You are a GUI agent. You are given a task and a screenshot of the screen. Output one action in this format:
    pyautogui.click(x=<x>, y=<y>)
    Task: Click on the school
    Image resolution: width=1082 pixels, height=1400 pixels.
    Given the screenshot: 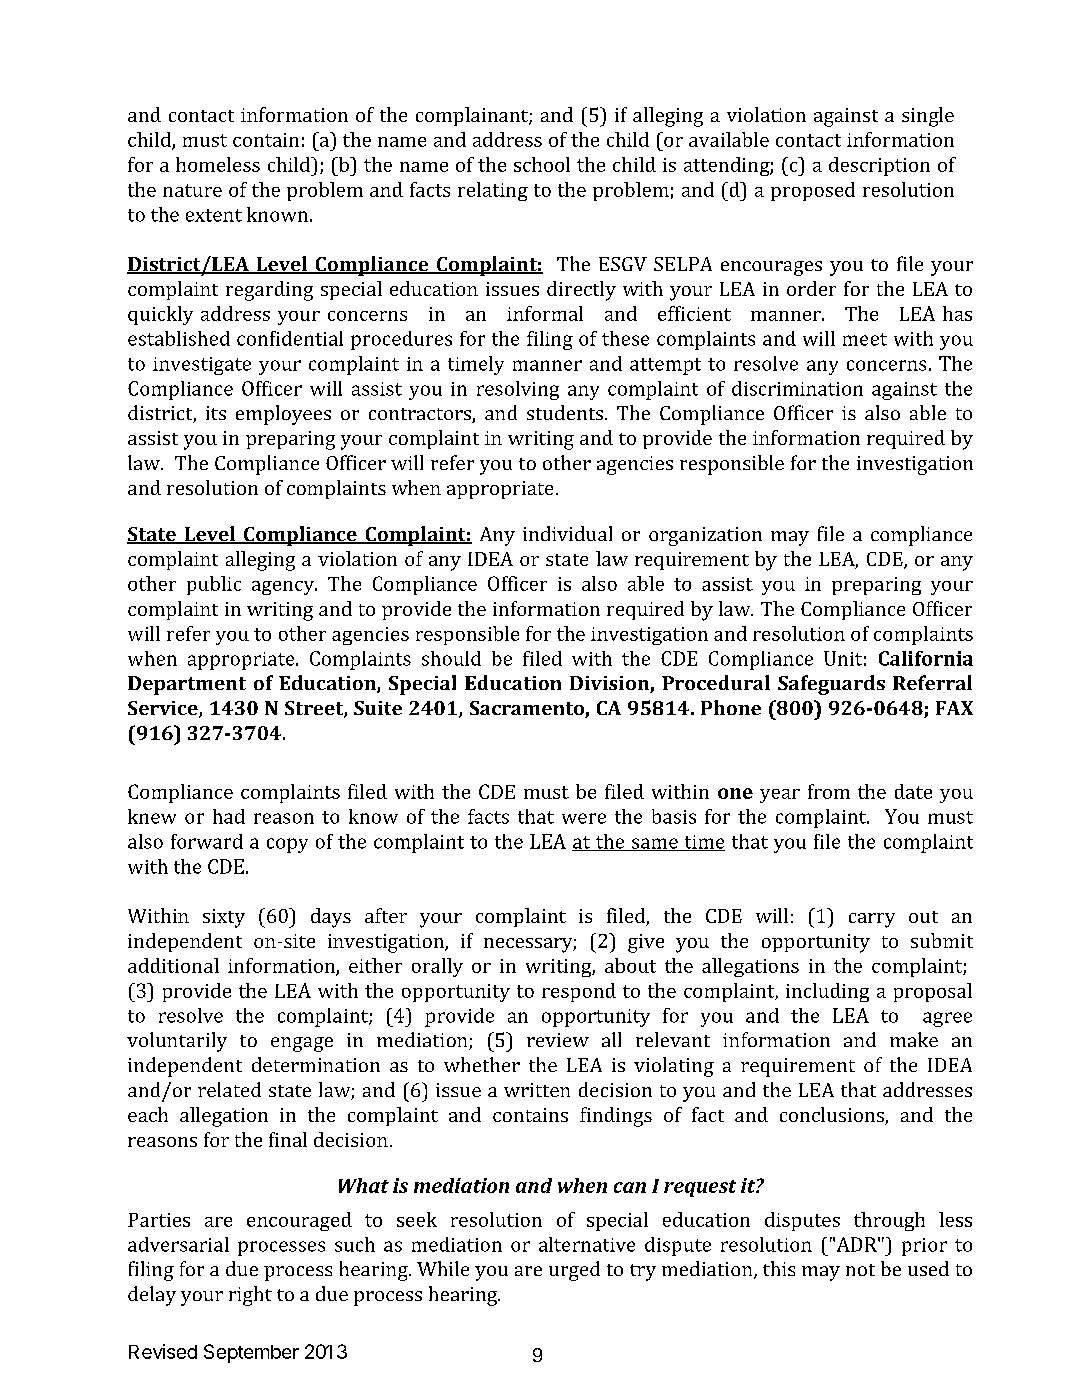 What is the action you would take?
    pyautogui.click(x=542, y=164)
